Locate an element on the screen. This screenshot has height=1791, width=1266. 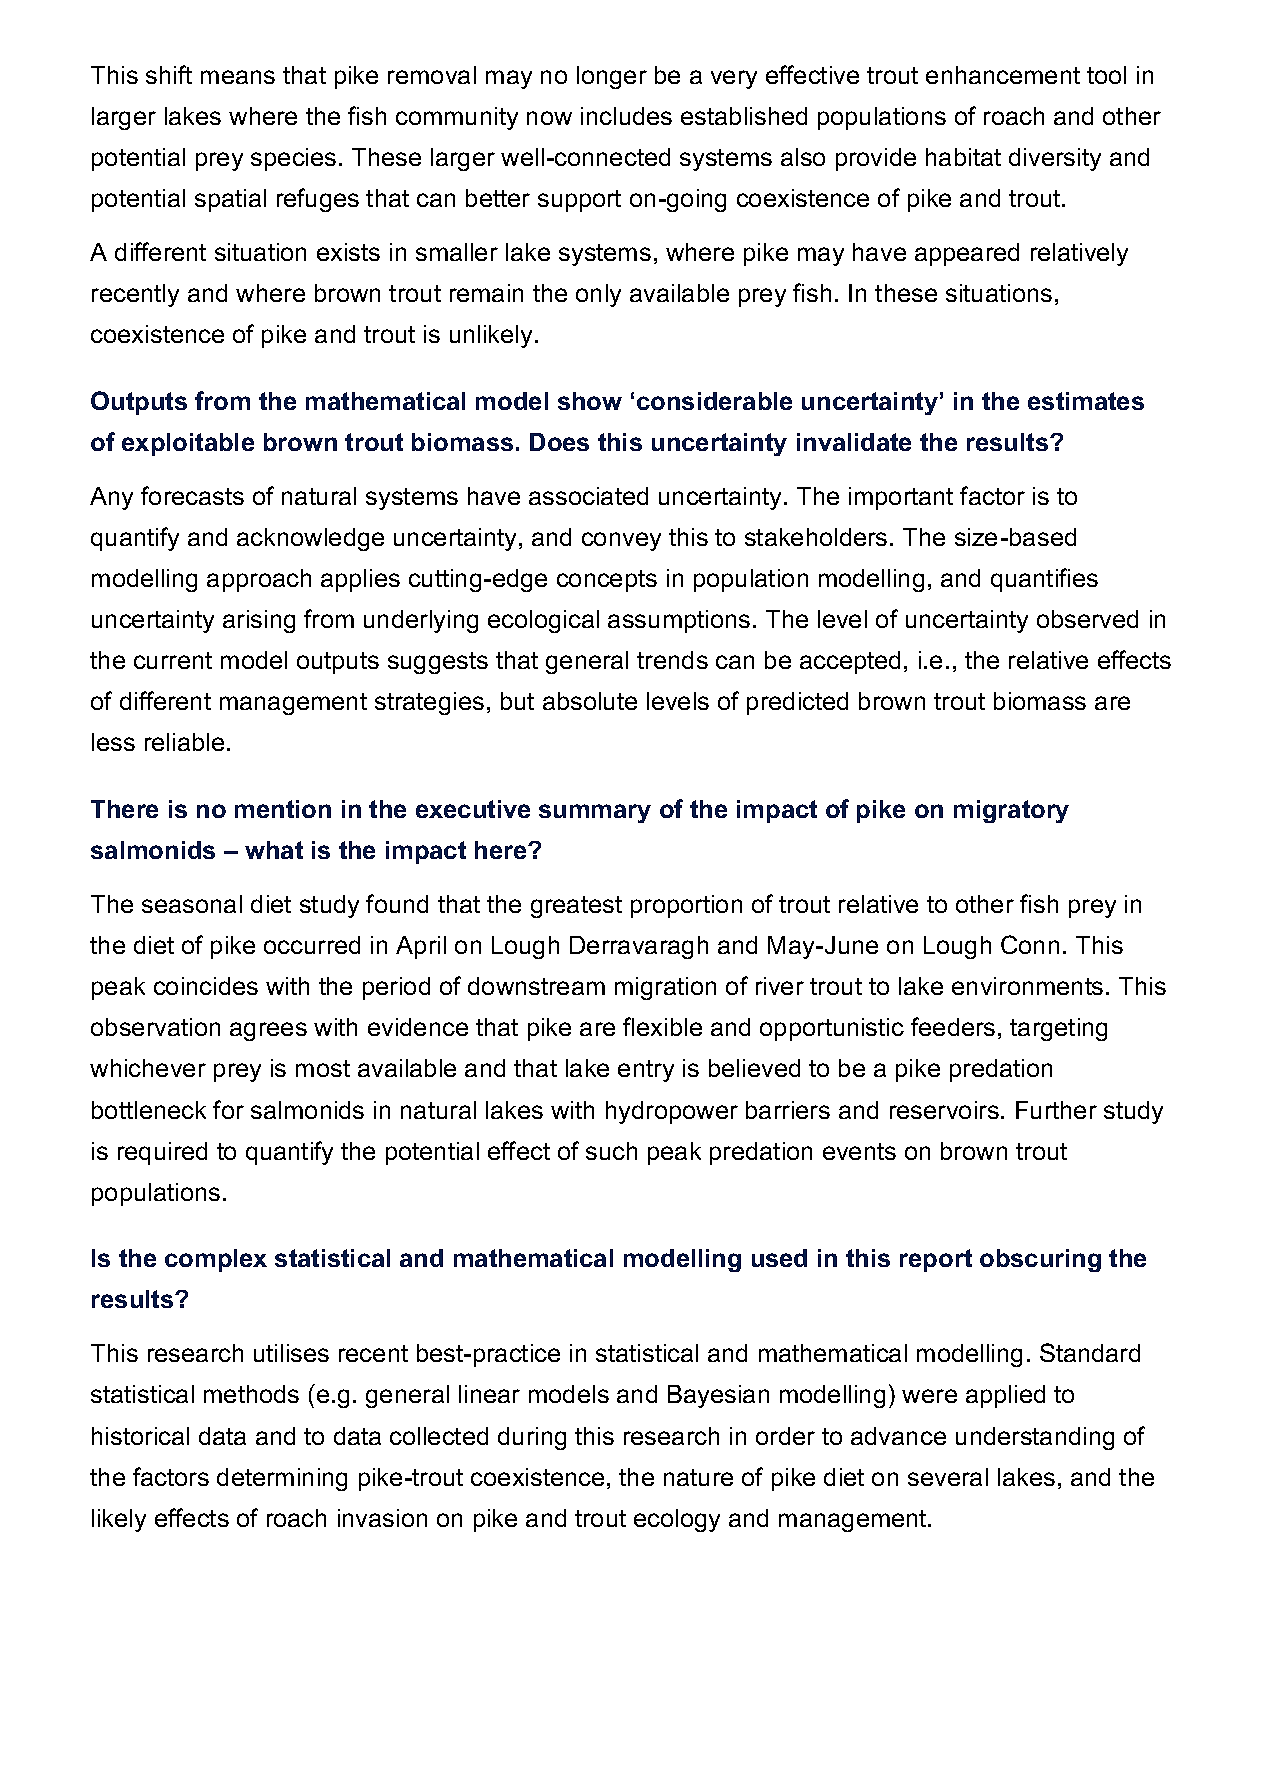
mention is located at coordinates (283, 809).
